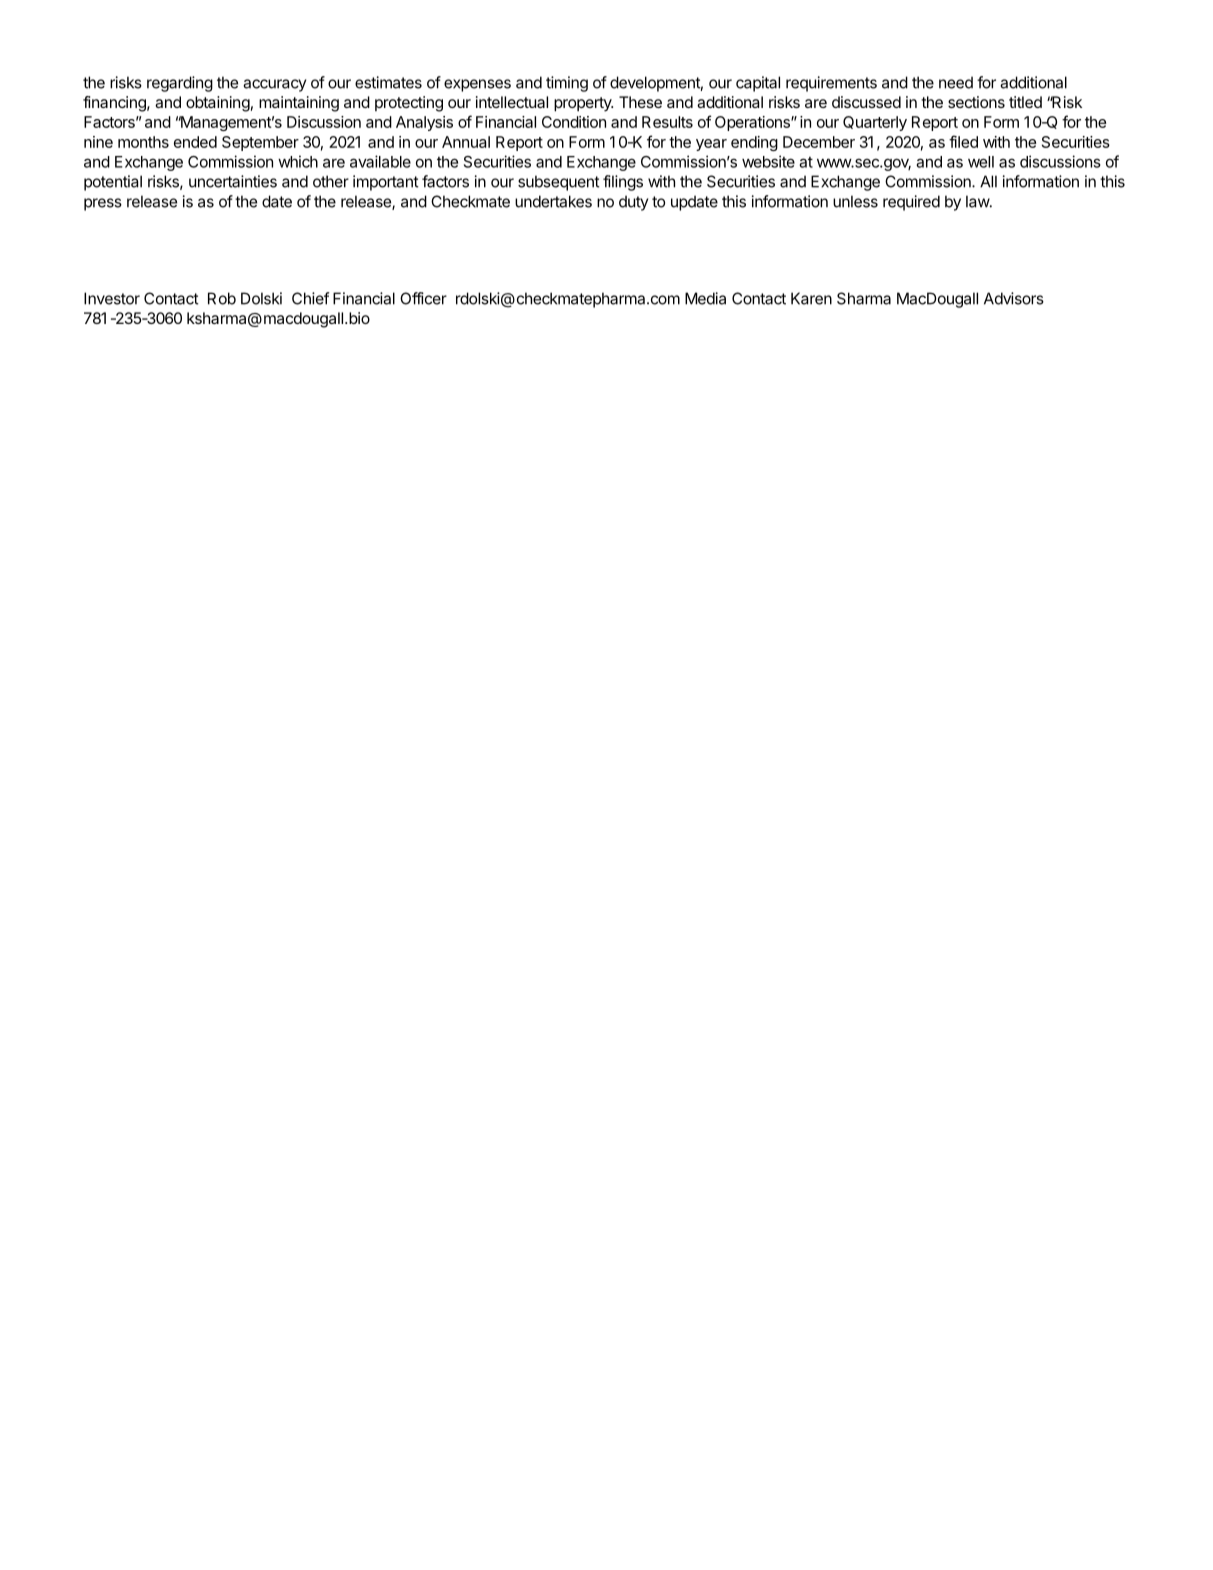 The width and height of the screenshot is (1213, 1570). Describe the element at coordinates (222, 298) in the screenshot. I see `Rob` at that location.
